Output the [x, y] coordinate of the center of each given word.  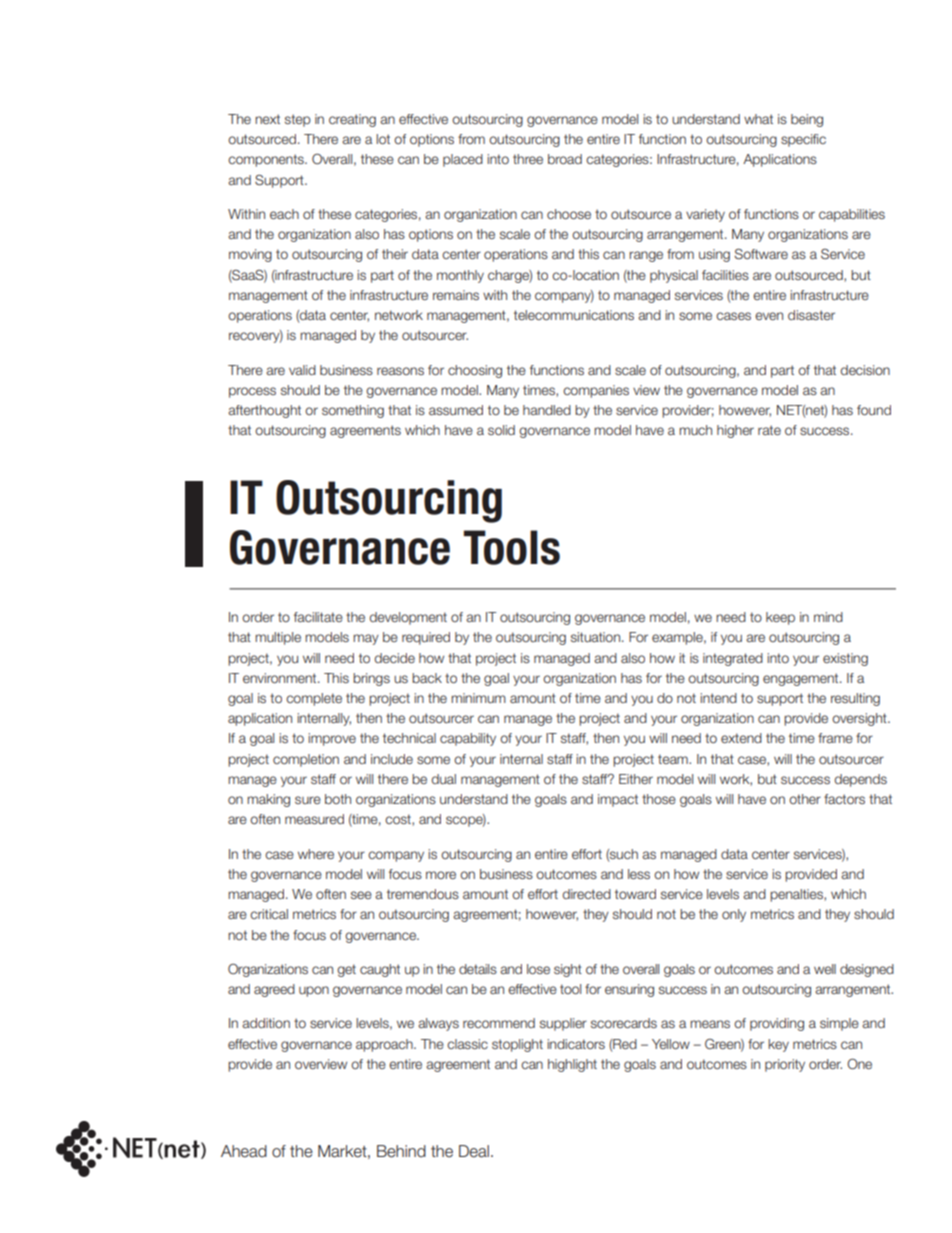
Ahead [244, 1151]
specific [803, 140]
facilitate [318, 617]
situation [597, 637]
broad [565, 159]
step [298, 120]
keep [780, 618]
